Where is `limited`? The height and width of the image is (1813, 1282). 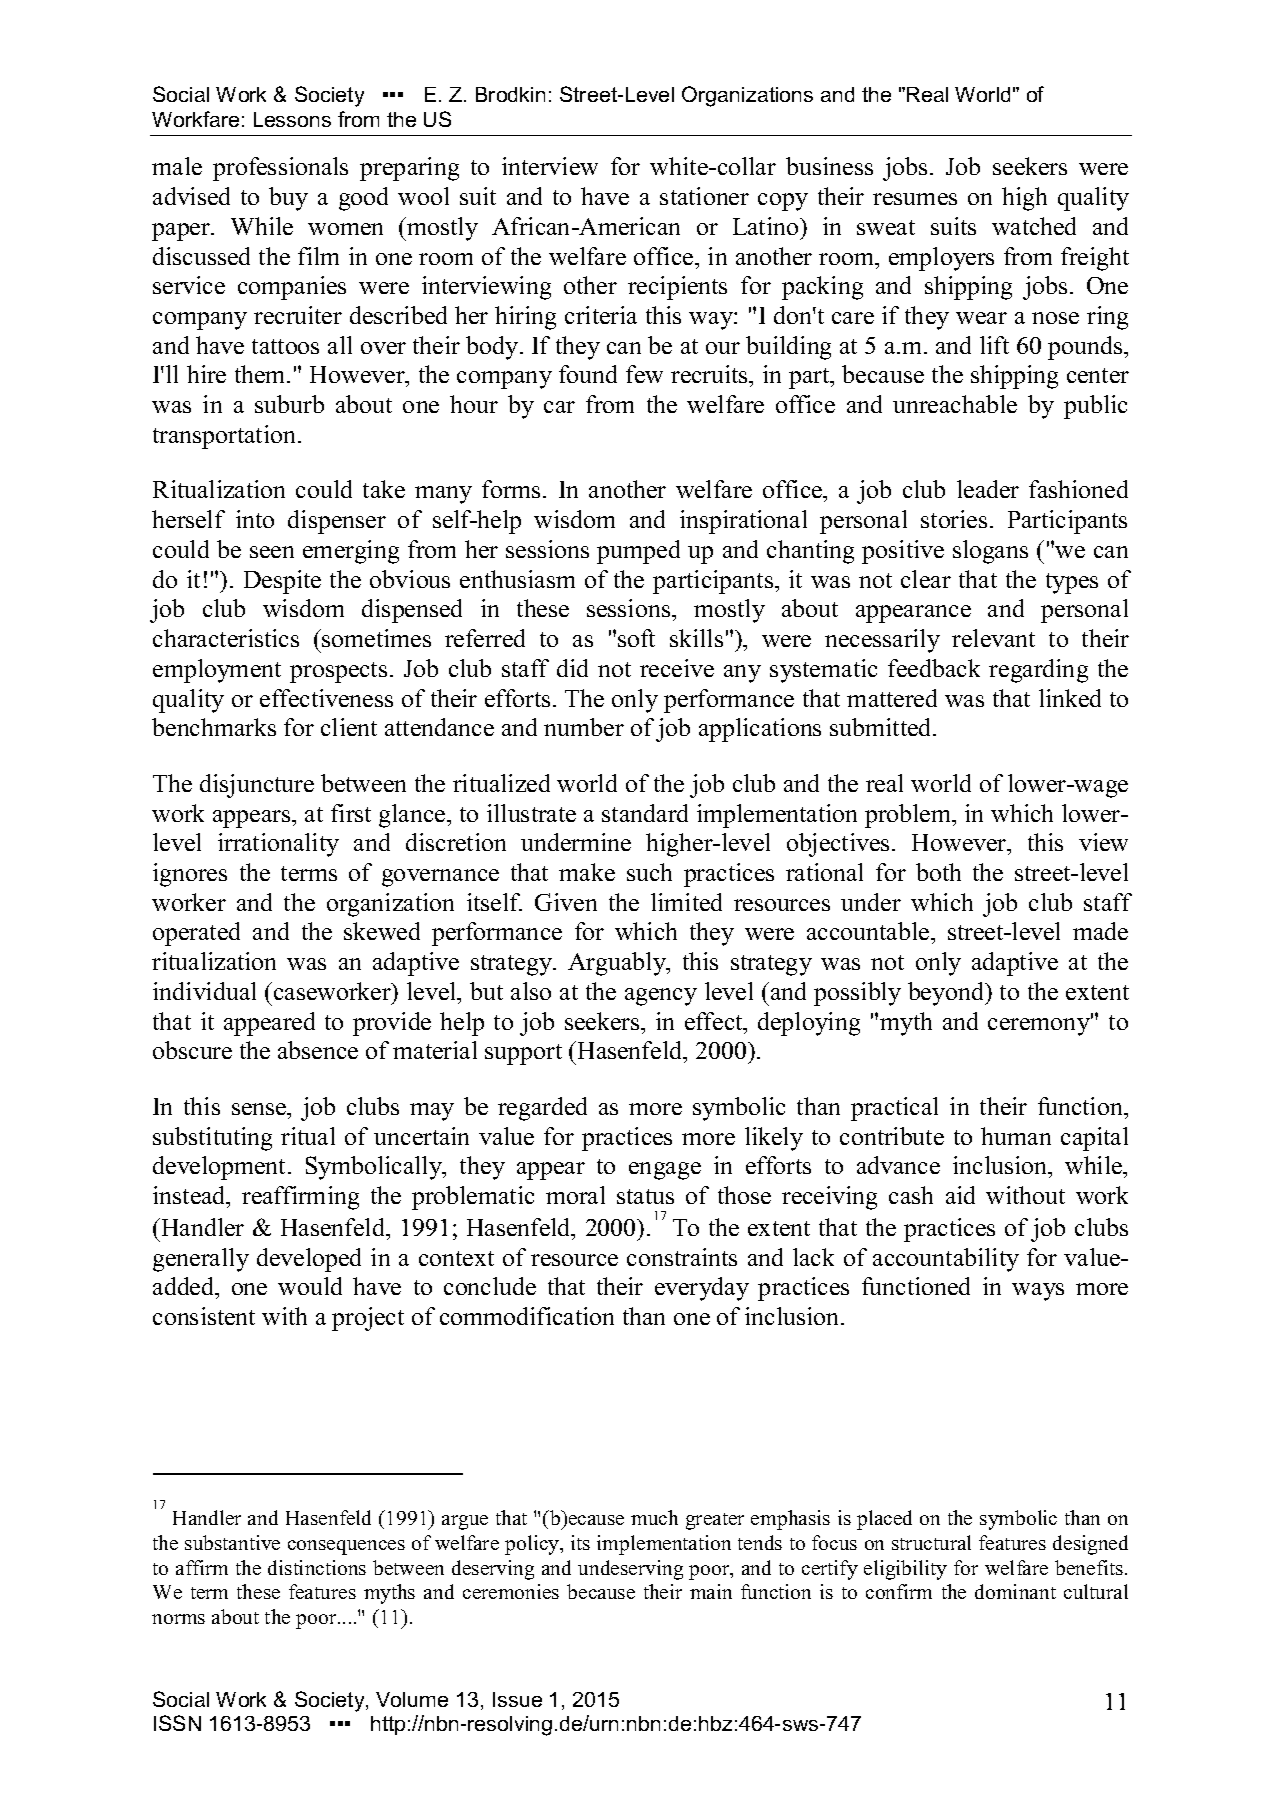 limited is located at coordinates (686, 902).
